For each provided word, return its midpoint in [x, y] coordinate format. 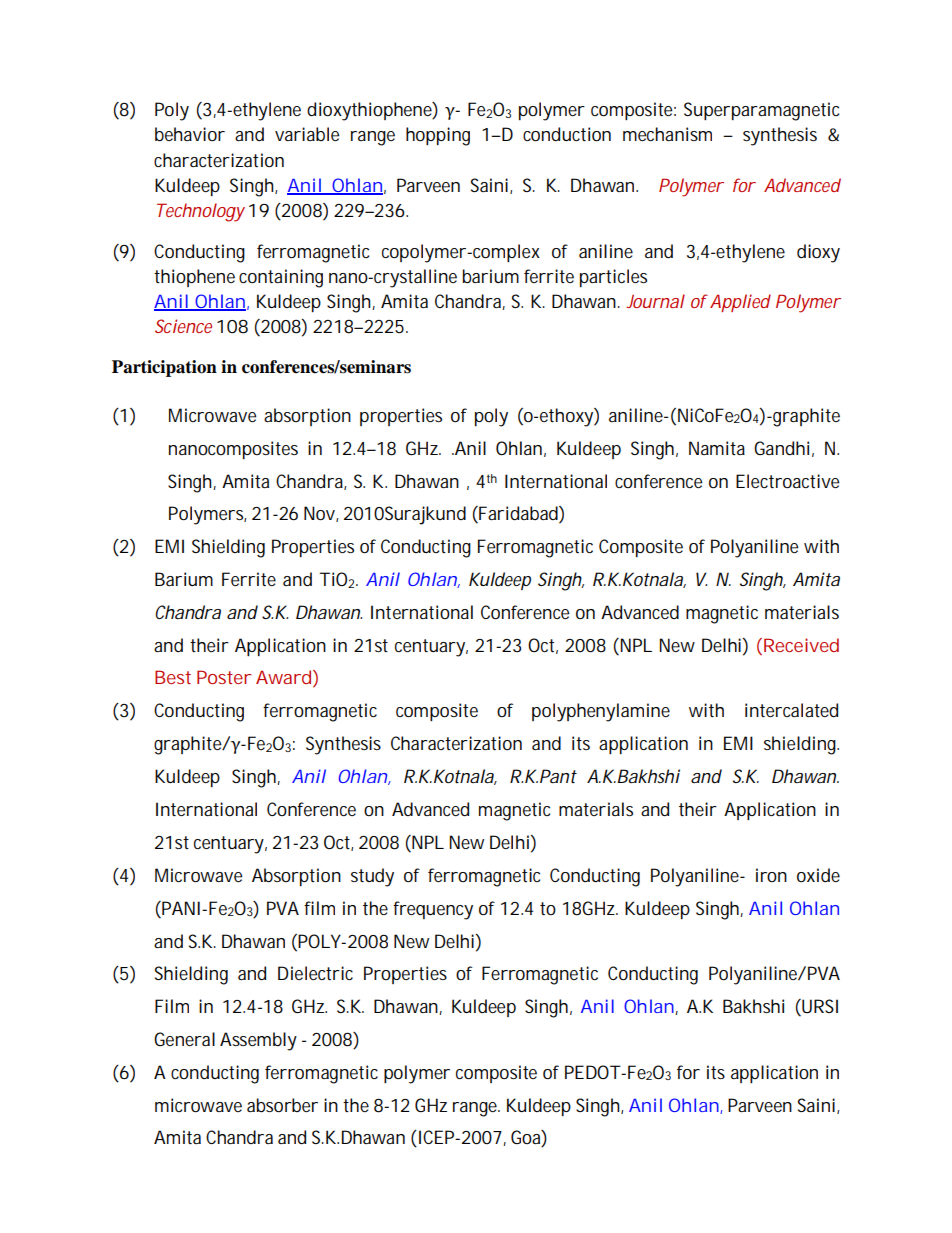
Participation [164, 368]
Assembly [258, 1041]
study [372, 877]
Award [285, 678]
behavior [190, 134]
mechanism [667, 134]
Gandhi [781, 448]
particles [613, 278]
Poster [224, 677]
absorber [282, 1105]
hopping [438, 136]
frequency [433, 910]
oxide [818, 875]
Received [801, 645]
